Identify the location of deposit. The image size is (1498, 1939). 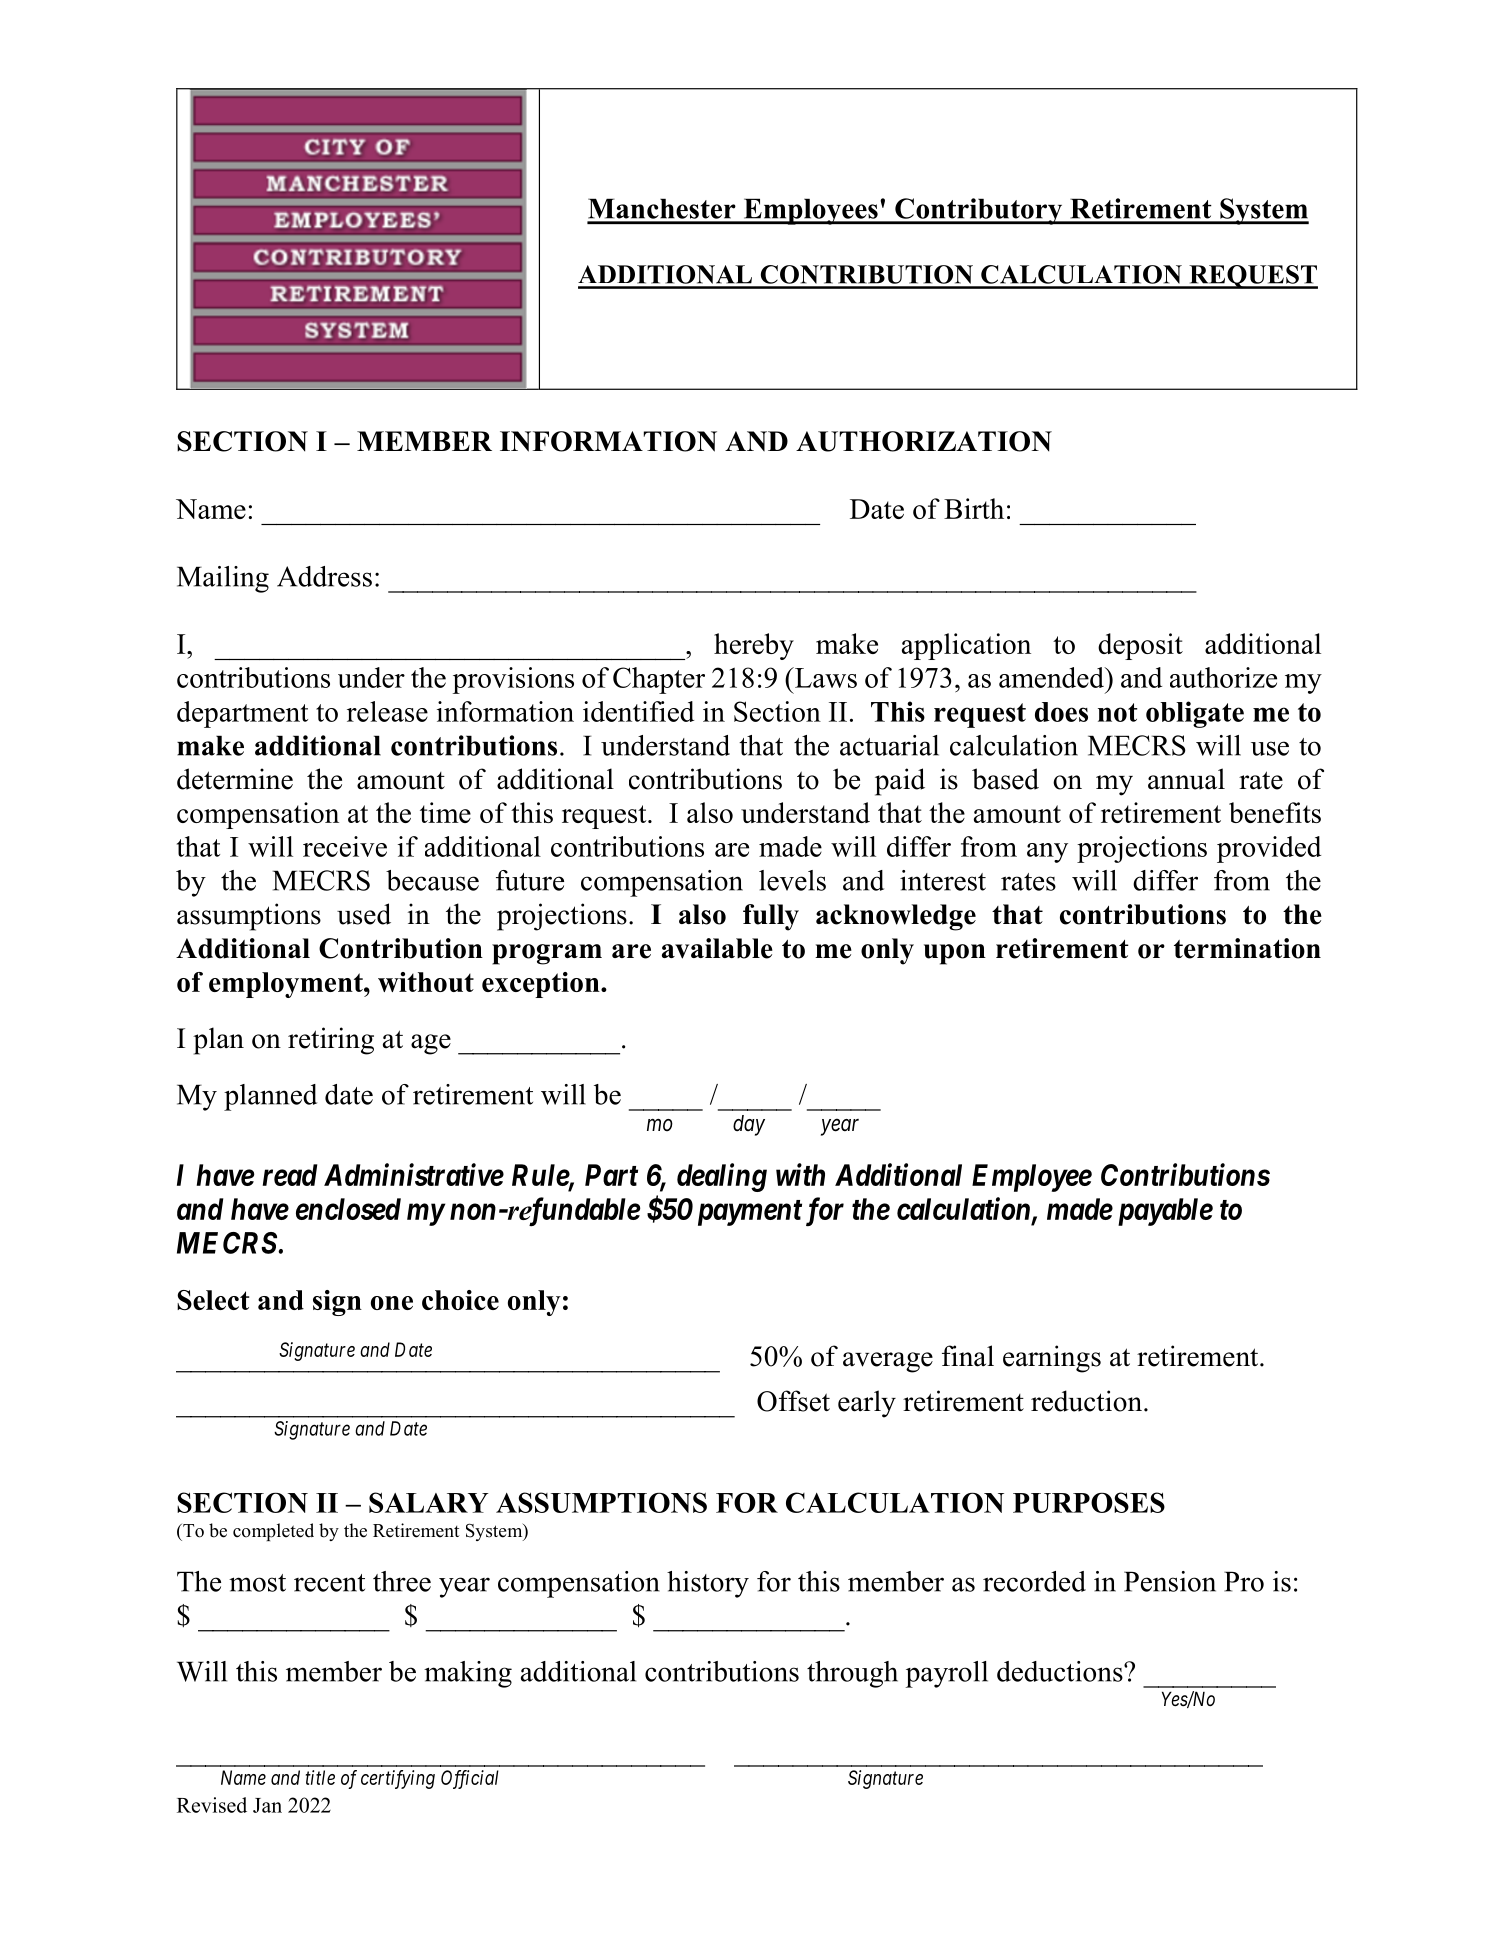
(1140, 646).
